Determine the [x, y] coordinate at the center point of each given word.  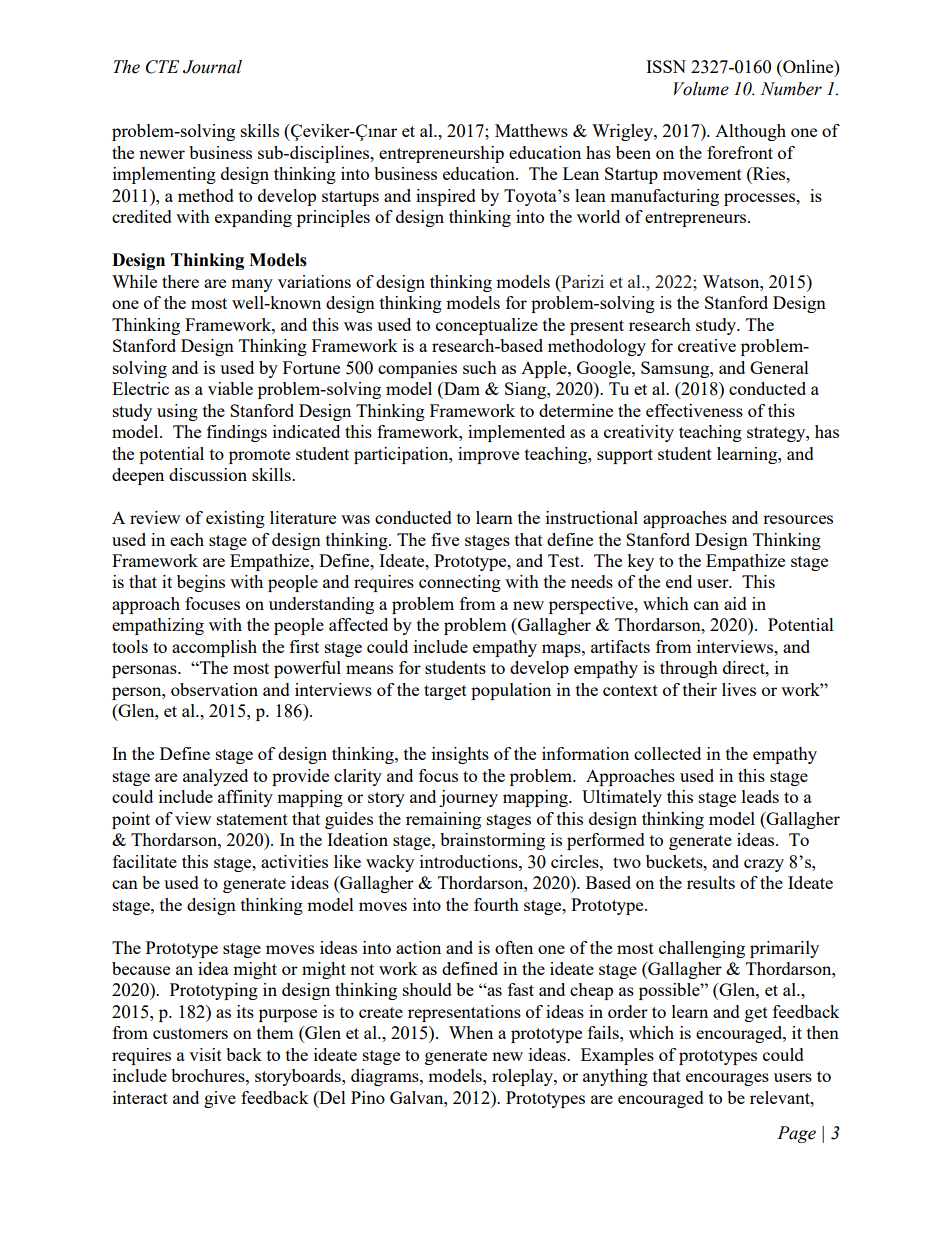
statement [252, 819]
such [480, 367]
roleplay [523, 1077]
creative [707, 345]
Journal [212, 67]
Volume [701, 89]
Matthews [531, 130]
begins [201, 583]
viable [230, 388]
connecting [460, 583]
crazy [764, 865]
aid [735, 603]
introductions [470, 861]
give [220, 1099]
